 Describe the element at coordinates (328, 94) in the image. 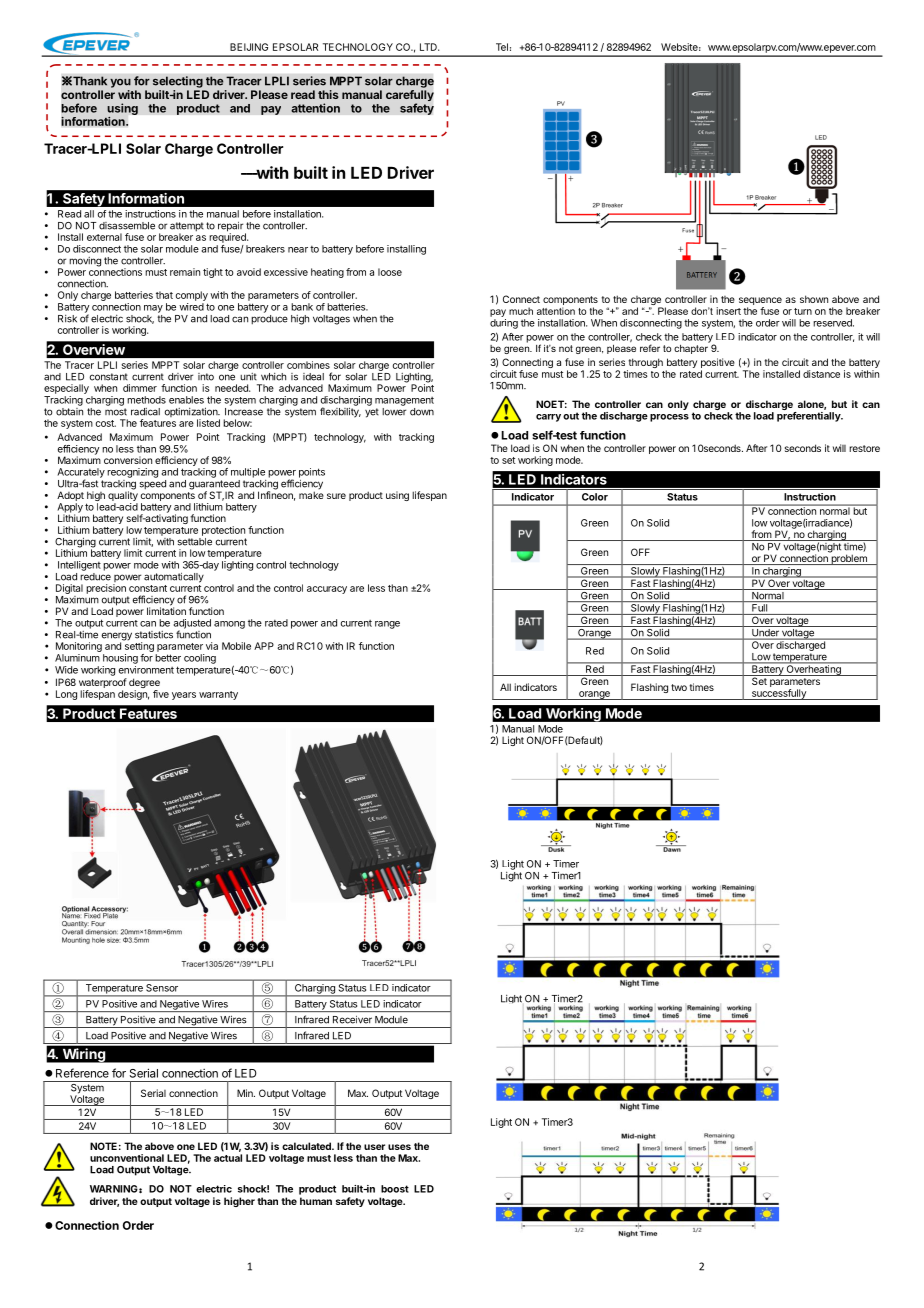

I see `this` at that location.
